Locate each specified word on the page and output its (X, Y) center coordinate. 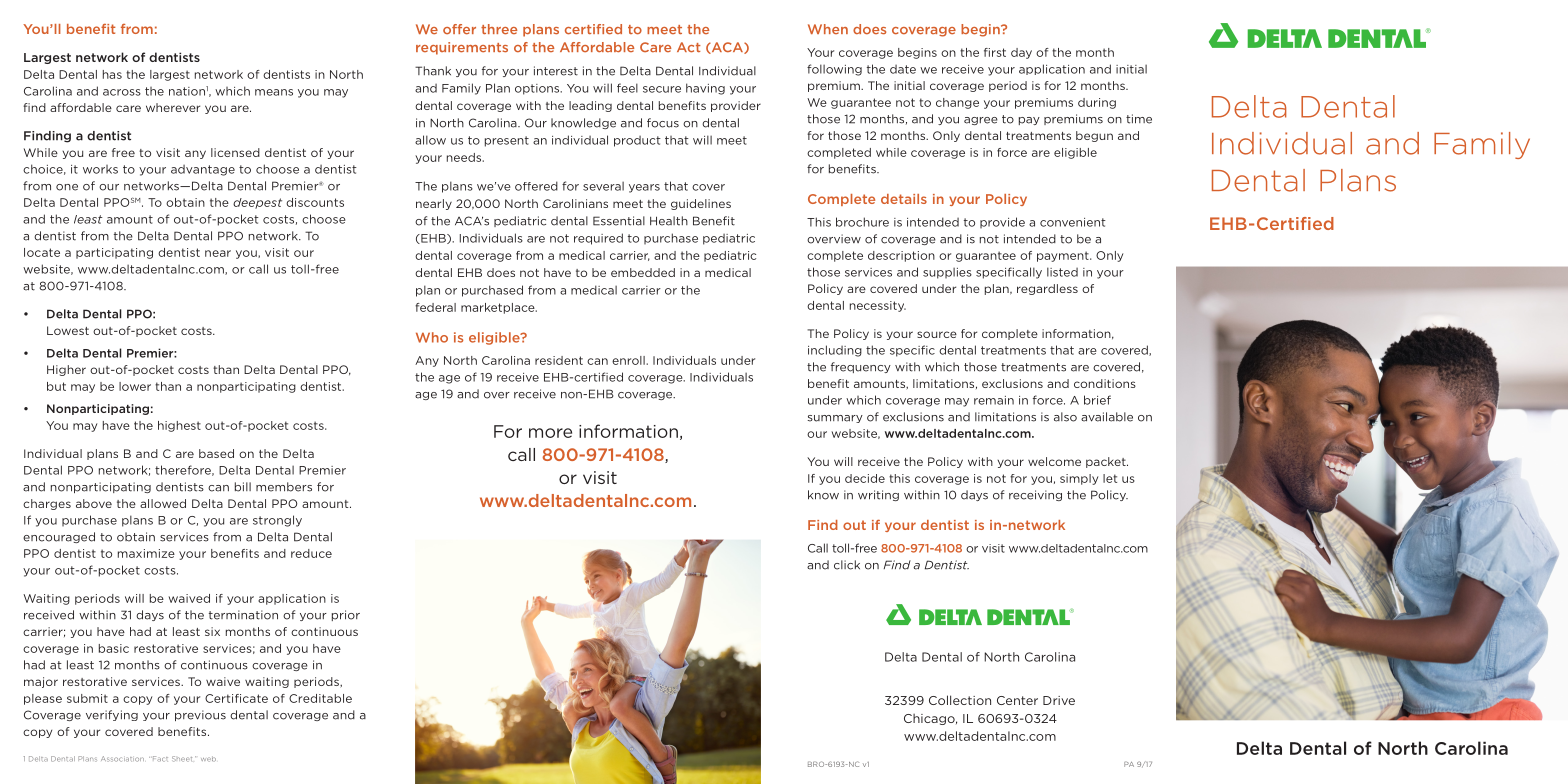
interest (556, 71)
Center (1017, 700)
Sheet (182, 759)
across (122, 92)
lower (135, 386)
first (995, 52)
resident (559, 360)
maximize (146, 553)
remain (994, 400)
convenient (1073, 222)
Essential (619, 221)
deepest (257, 203)
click (847, 565)
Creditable (320, 698)
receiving (1035, 495)
